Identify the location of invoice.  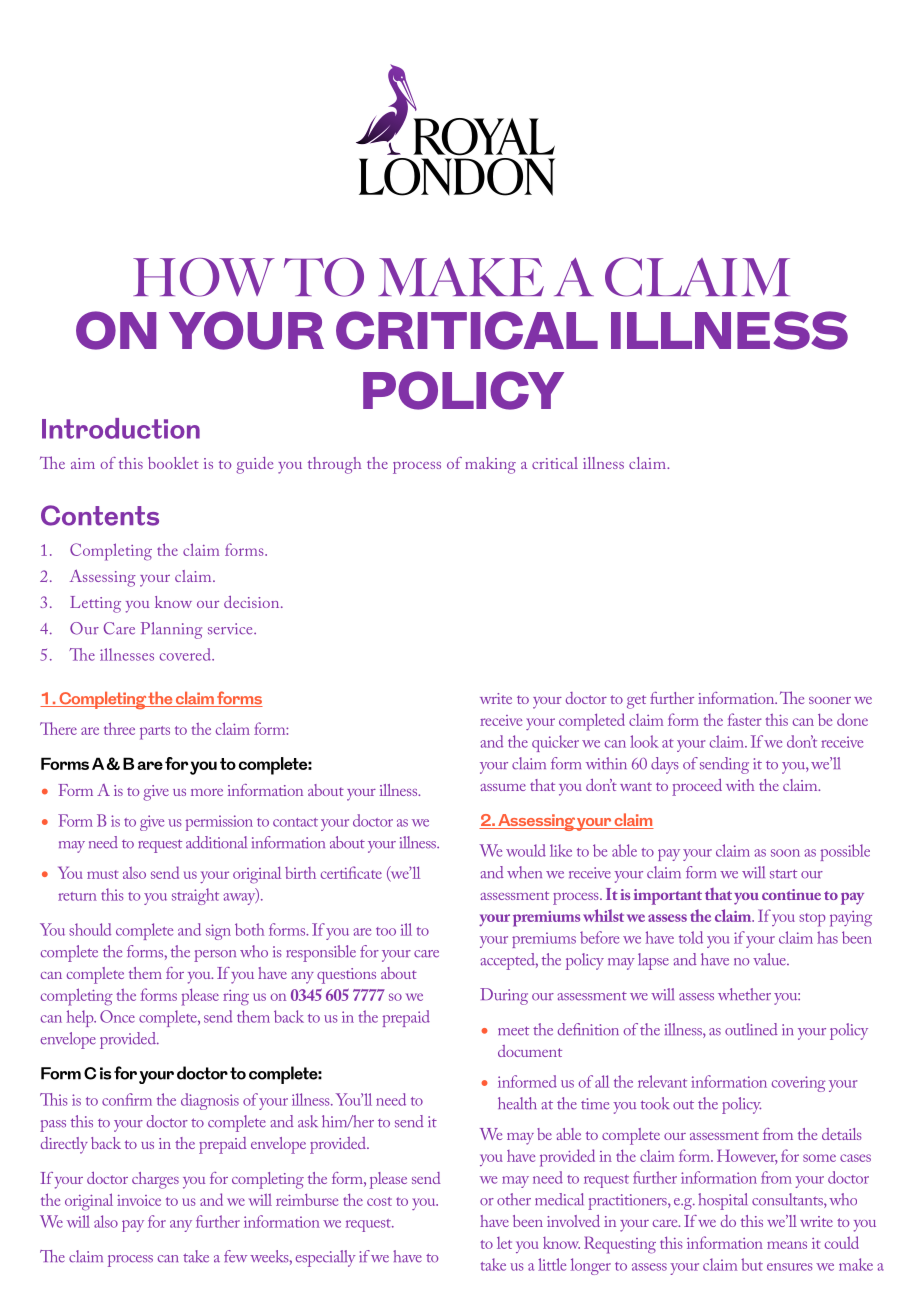
(139, 1200).
